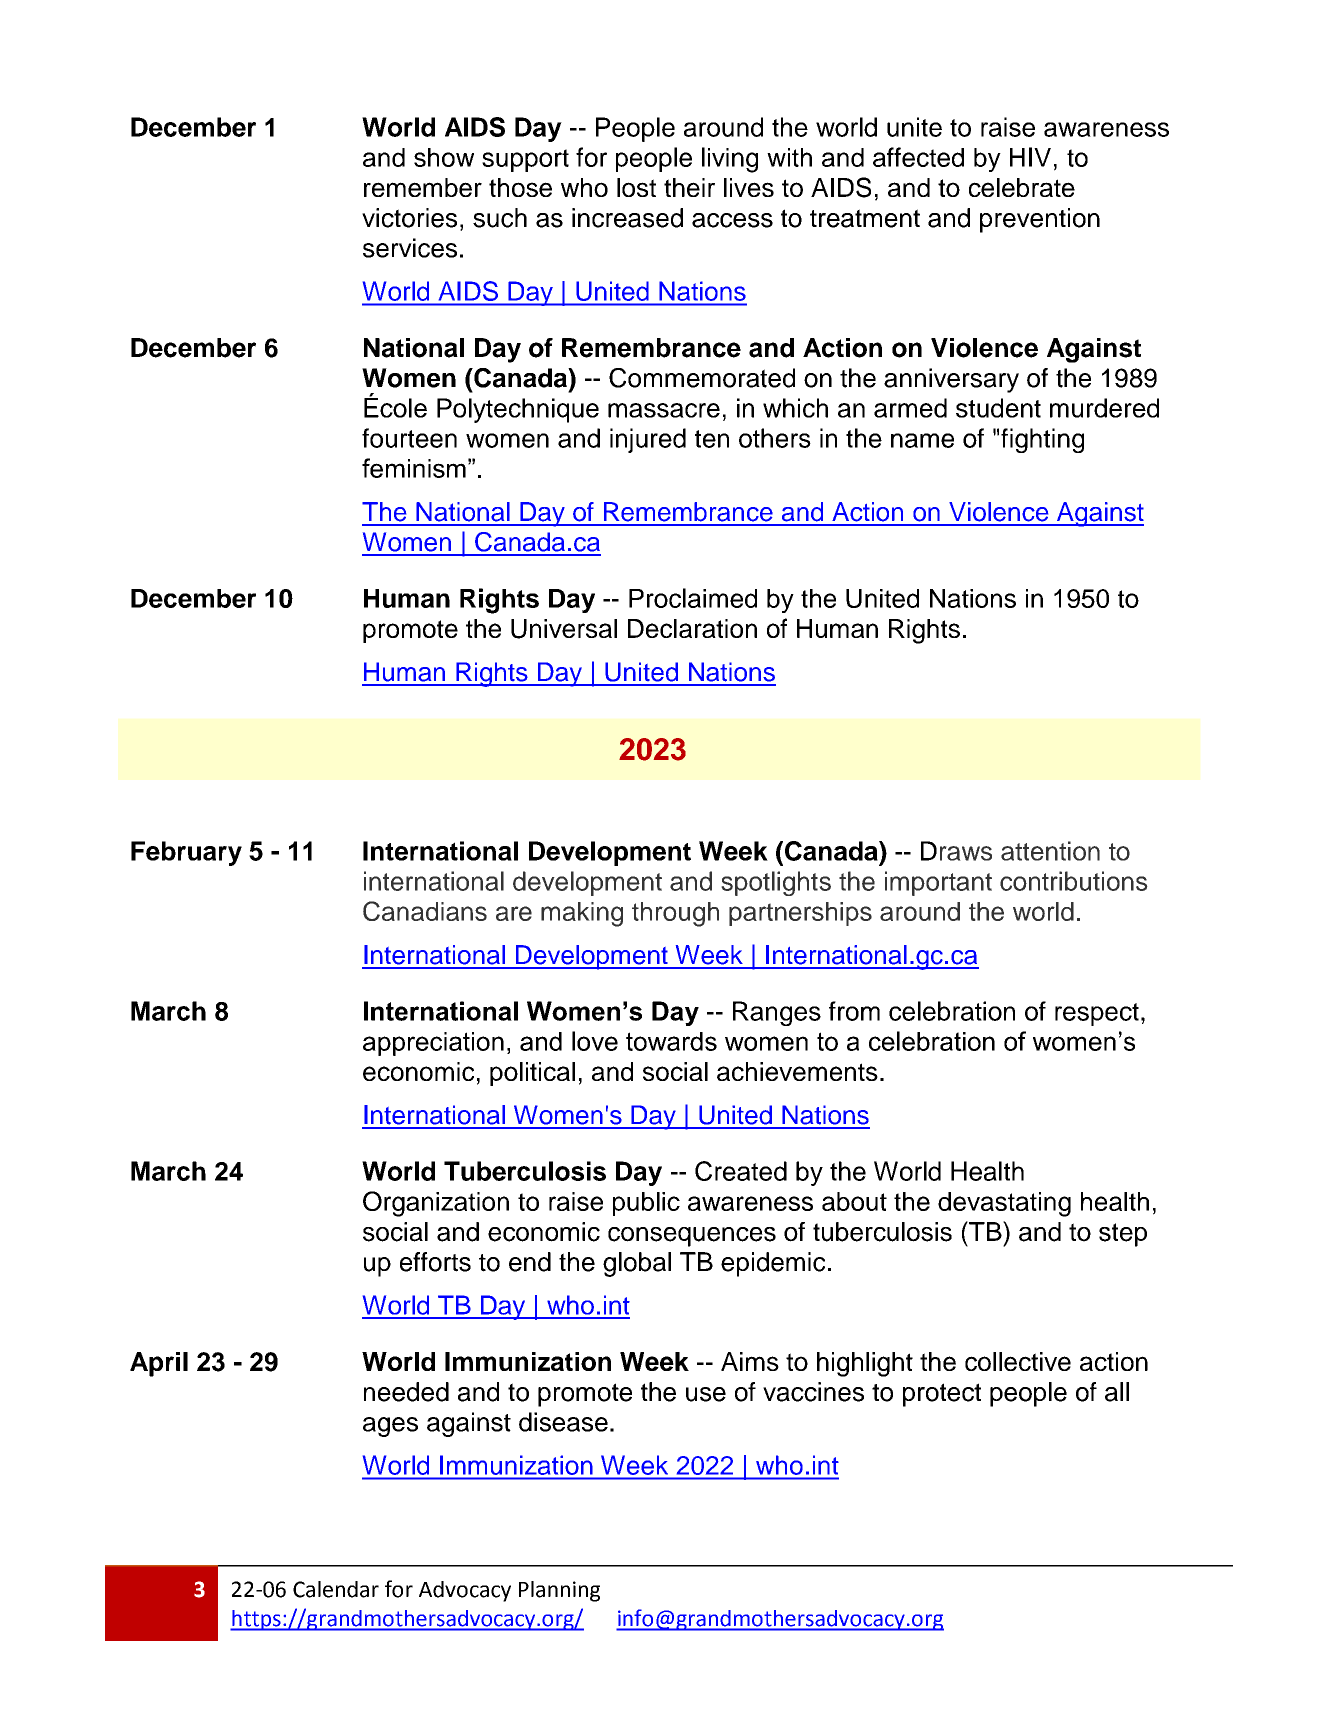 This screenshot has width=1338, height=1732. Describe the element at coordinates (648, 440) in the screenshot. I see `injured` at that location.
